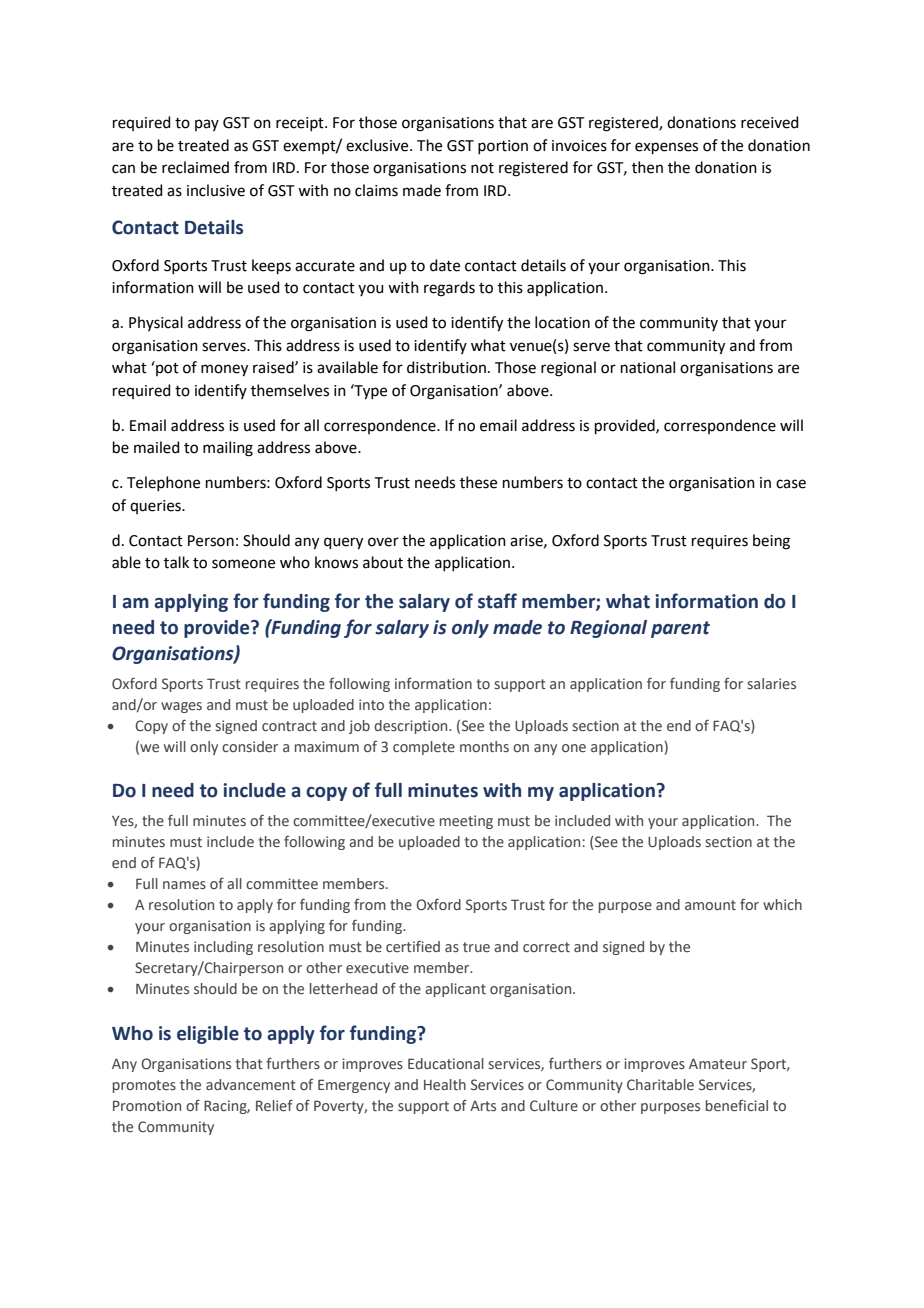 The image size is (924, 1308). What do you see at coordinates (771, 683) in the screenshot?
I see `salaries` at bounding box center [771, 683].
